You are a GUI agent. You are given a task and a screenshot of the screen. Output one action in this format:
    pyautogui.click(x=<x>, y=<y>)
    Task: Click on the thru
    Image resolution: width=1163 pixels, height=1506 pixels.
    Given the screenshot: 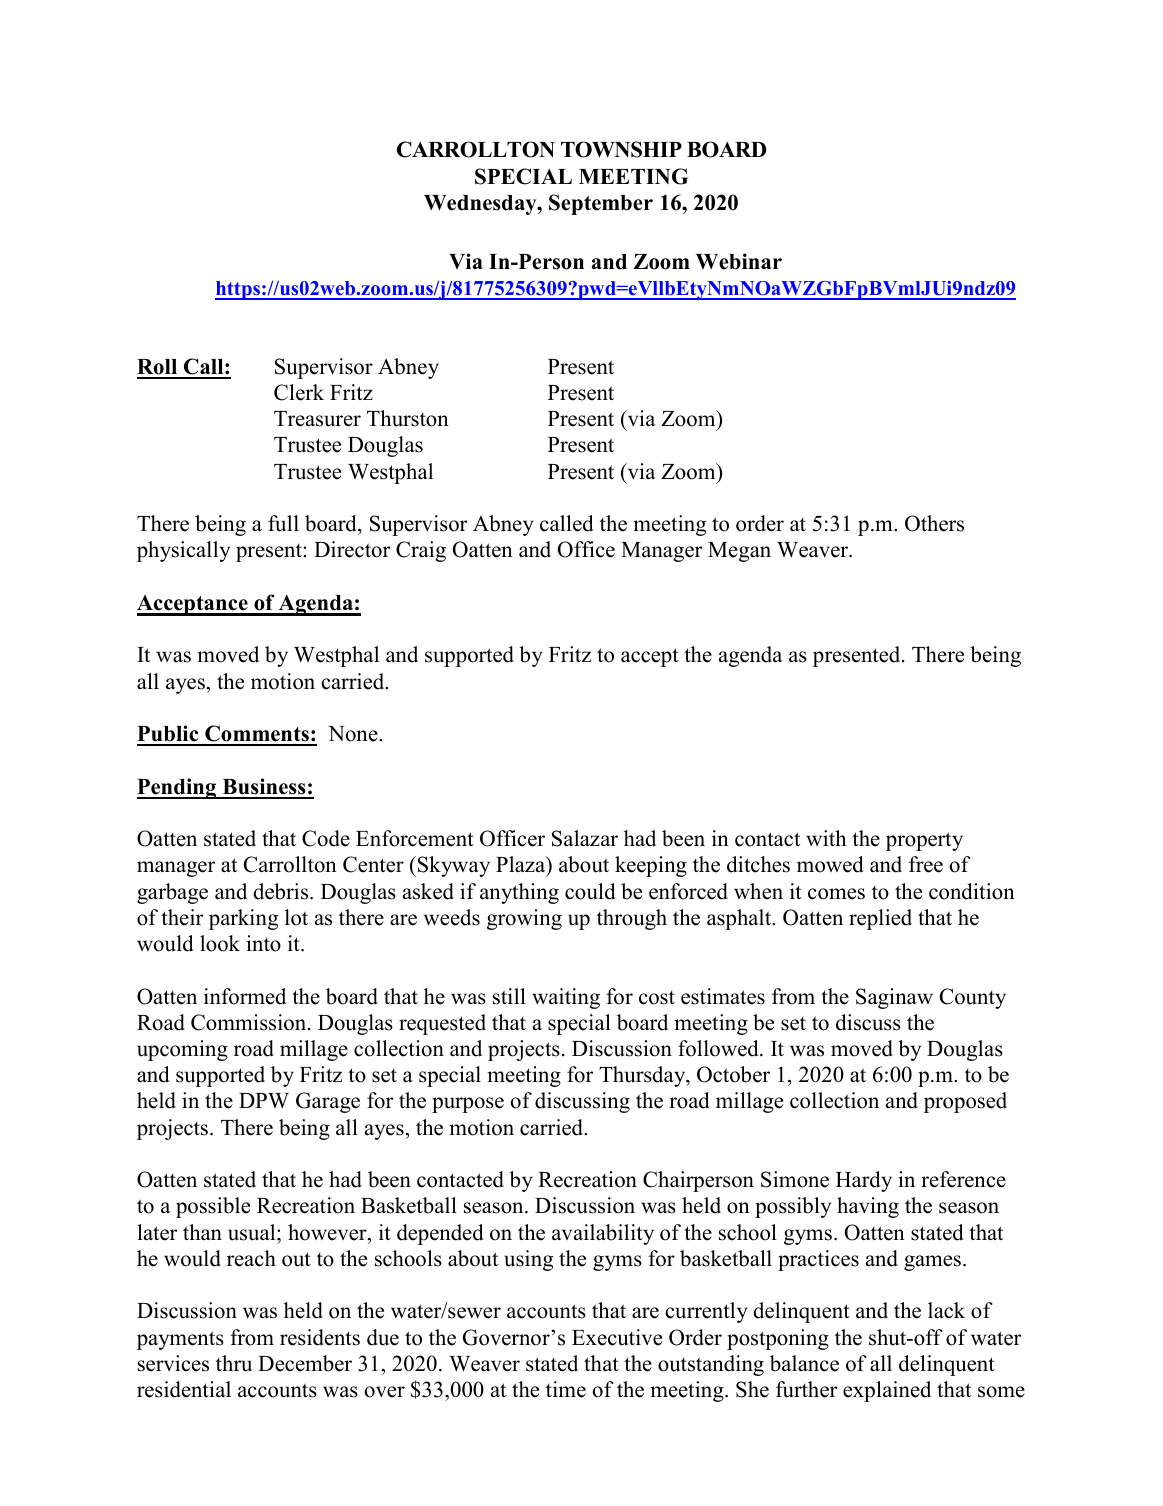 What is the action you would take?
    pyautogui.click(x=234, y=1363)
